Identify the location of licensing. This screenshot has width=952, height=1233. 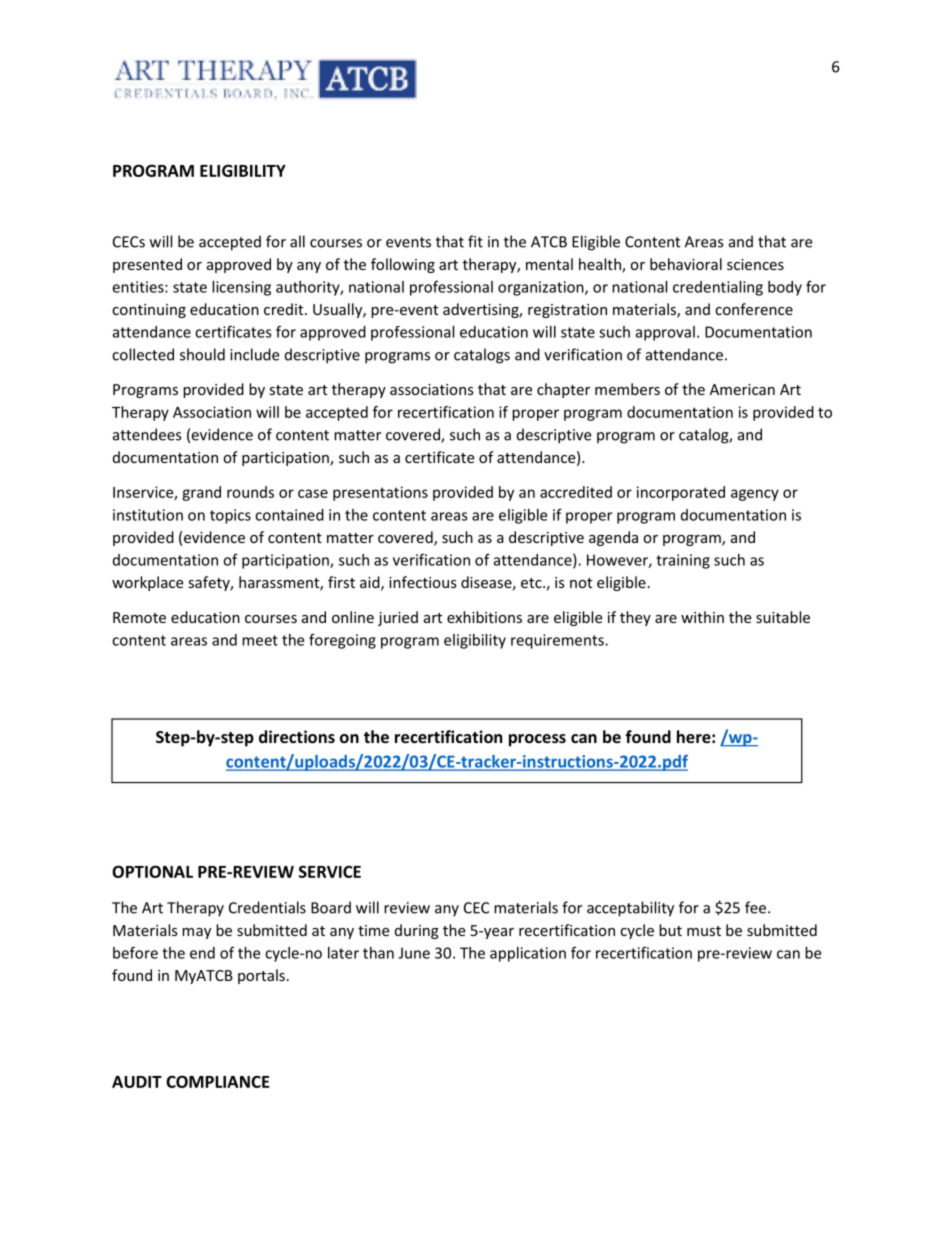
(241, 288).
